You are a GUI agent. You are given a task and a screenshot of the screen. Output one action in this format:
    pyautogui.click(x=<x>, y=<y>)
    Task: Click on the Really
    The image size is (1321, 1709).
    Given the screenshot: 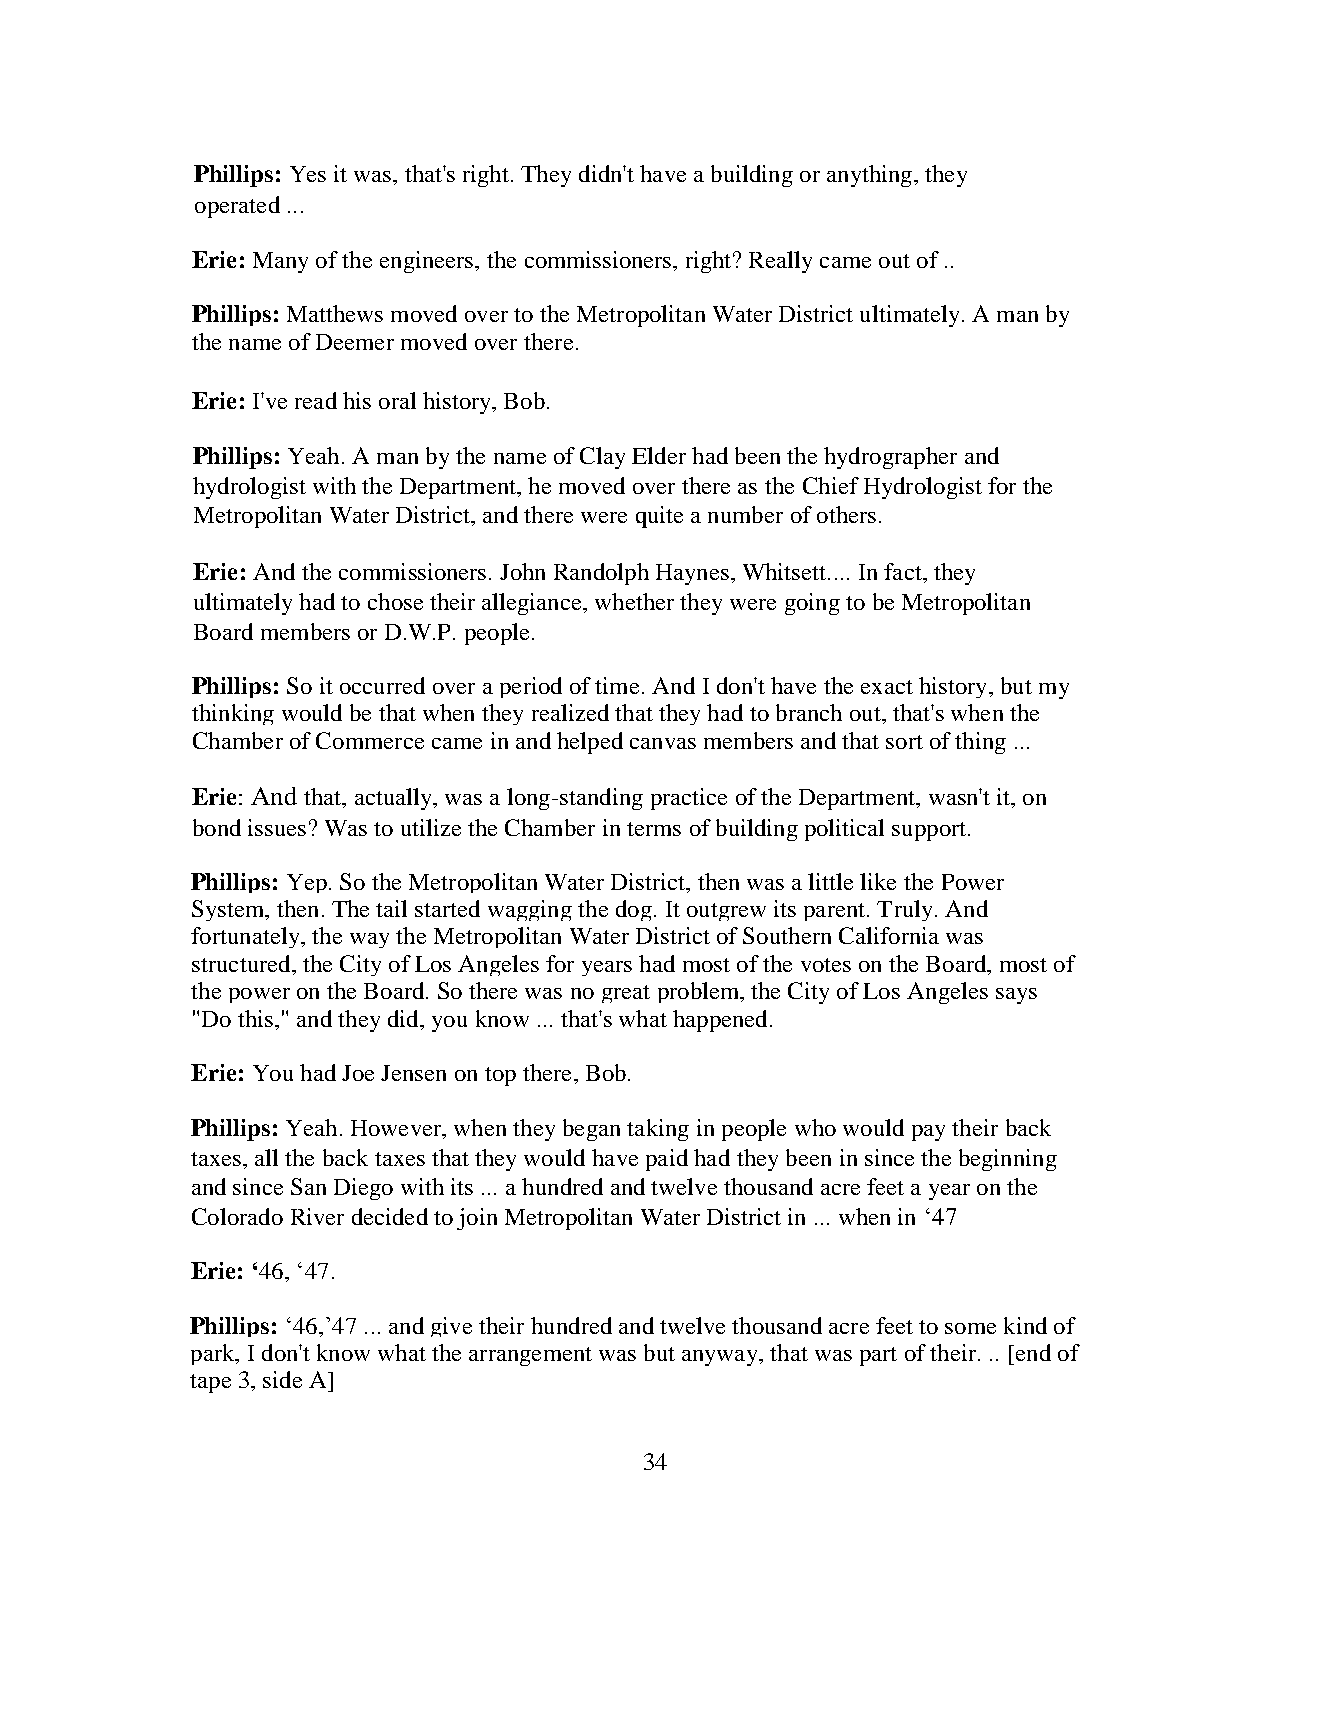 What is the action you would take?
    pyautogui.click(x=780, y=262)
